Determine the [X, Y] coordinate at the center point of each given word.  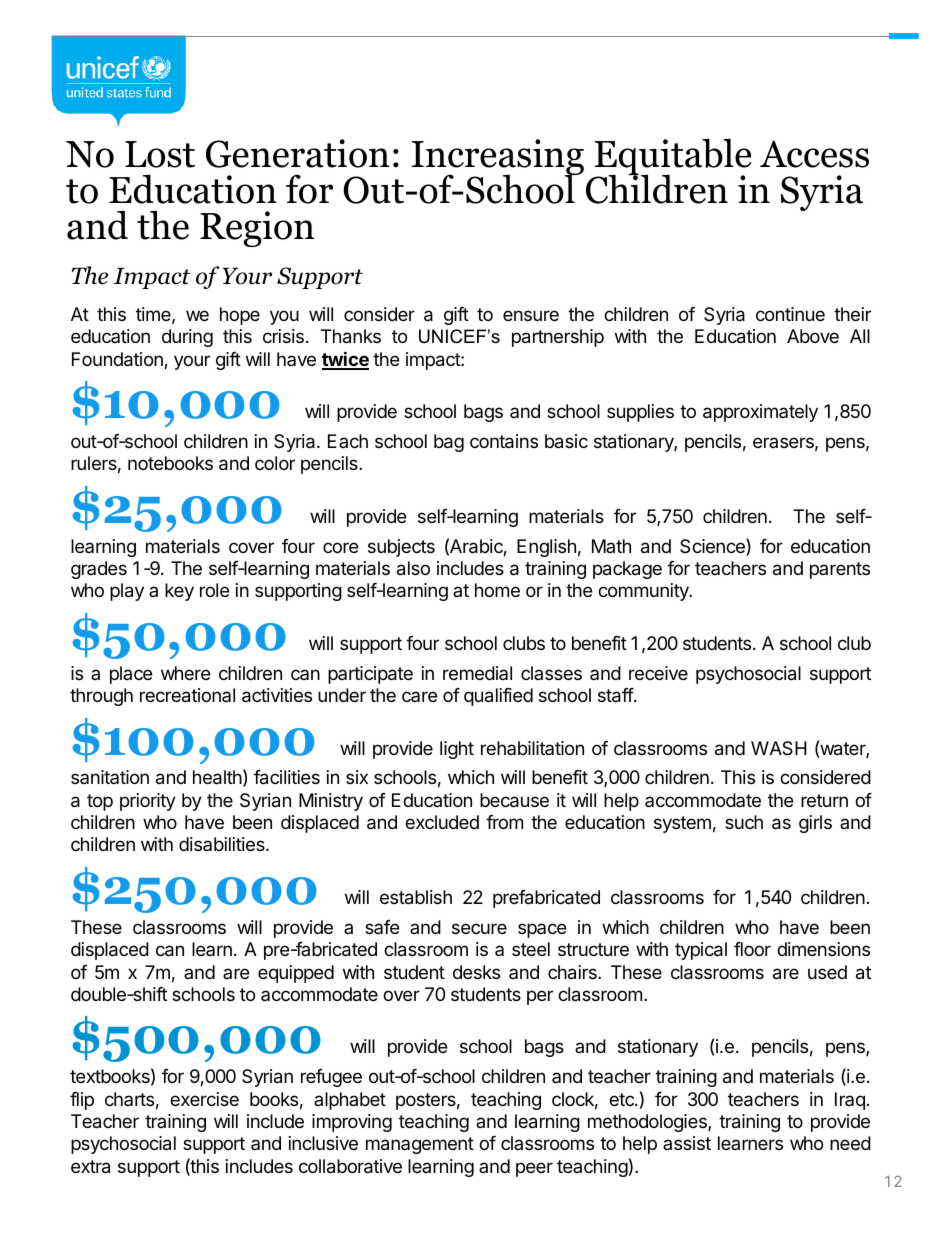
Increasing [498, 158]
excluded [442, 822]
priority [148, 802]
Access [814, 154]
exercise [204, 1099]
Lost [160, 154]
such [744, 822]
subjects [401, 548]
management [420, 1145]
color [275, 463]
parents [840, 570]
